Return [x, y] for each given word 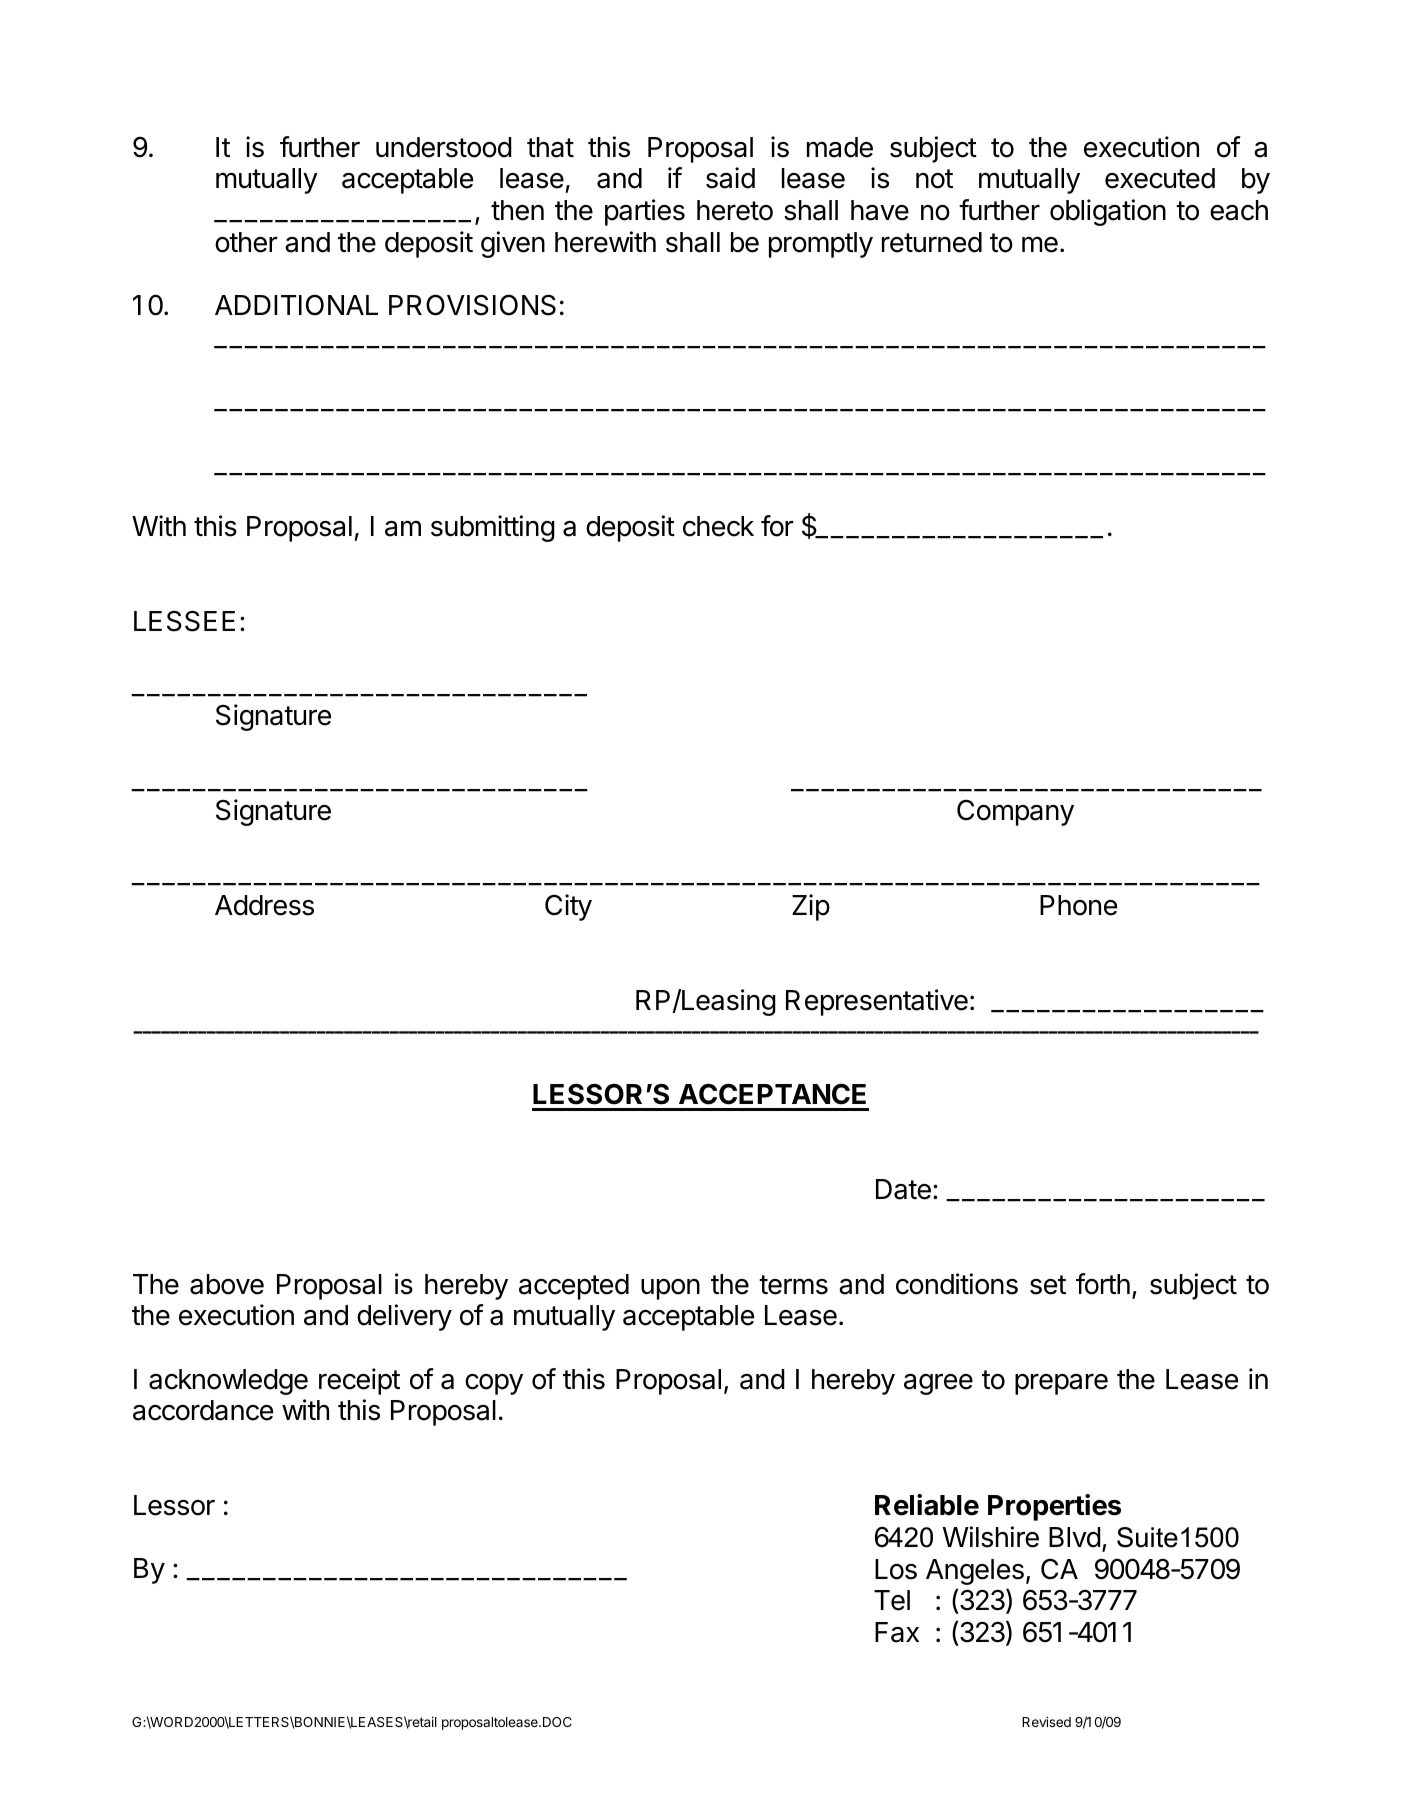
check [718, 526]
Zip [811, 907]
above [227, 1284]
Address [264, 905]
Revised [1046, 1721]
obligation [1108, 212]
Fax [897, 1632]
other [246, 242]
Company [1015, 812]
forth [1103, 1284]
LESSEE [184, 621]
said [730, 178]
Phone [1078, 905]
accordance [203, 1410]
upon [670, 1289]
